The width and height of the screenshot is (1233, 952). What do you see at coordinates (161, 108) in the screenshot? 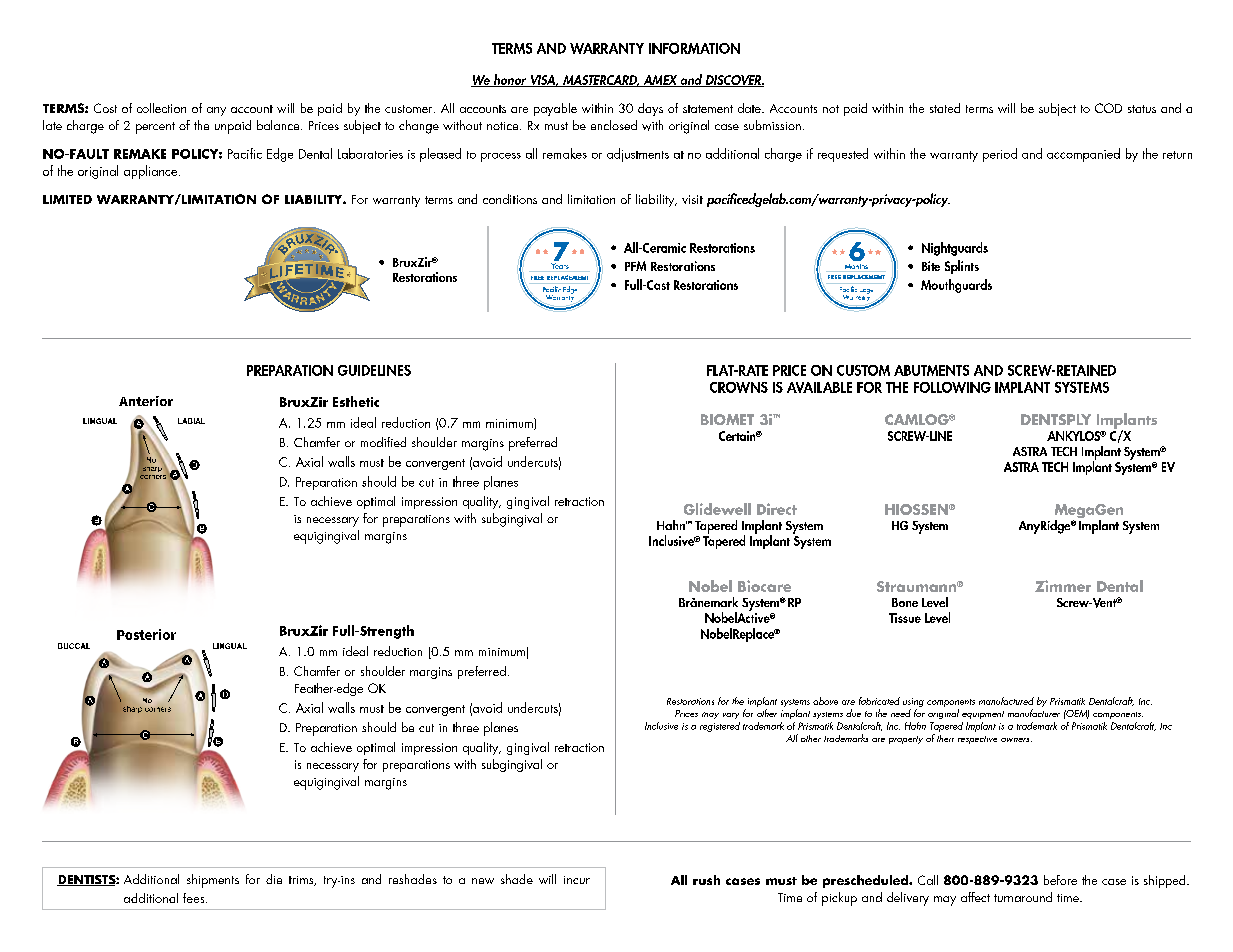
I see `collection` at bounding box center [161, 108].
